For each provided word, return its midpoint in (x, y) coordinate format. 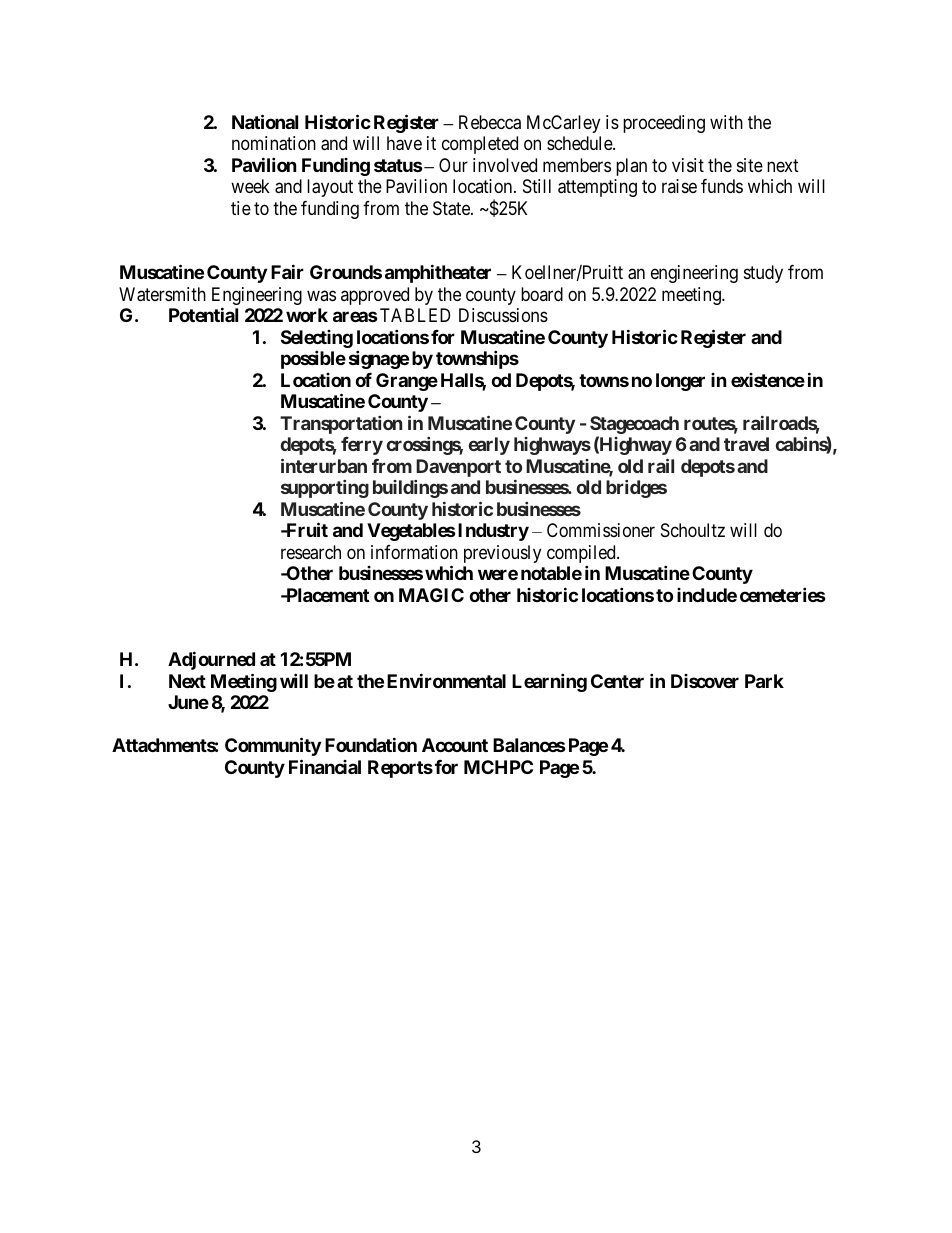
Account (455, 745)
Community (273, 746)
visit (688, 165)
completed (480, 145)
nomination (274, 143)
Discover (705, 681)
